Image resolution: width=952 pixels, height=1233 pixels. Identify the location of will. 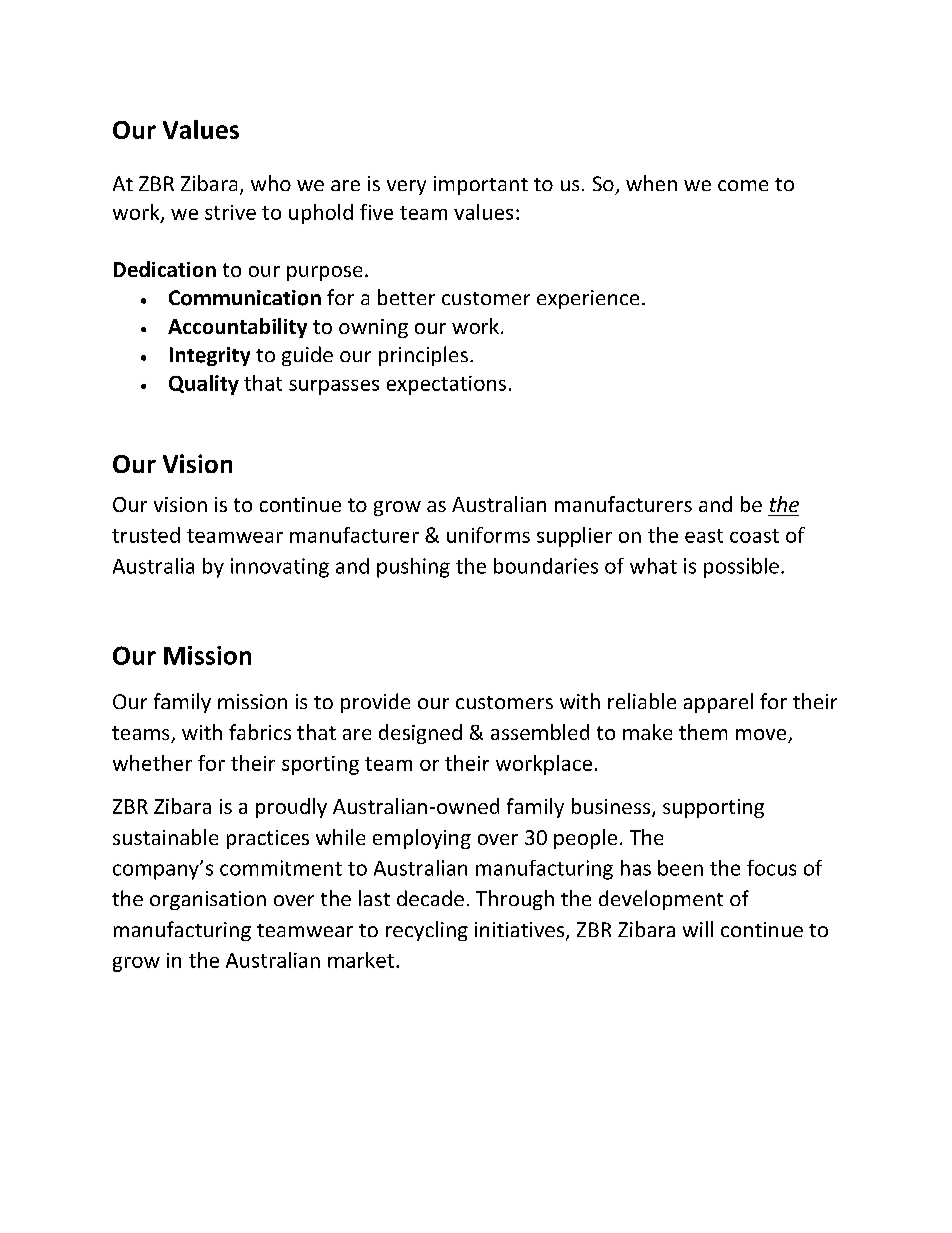
(698, 929).
